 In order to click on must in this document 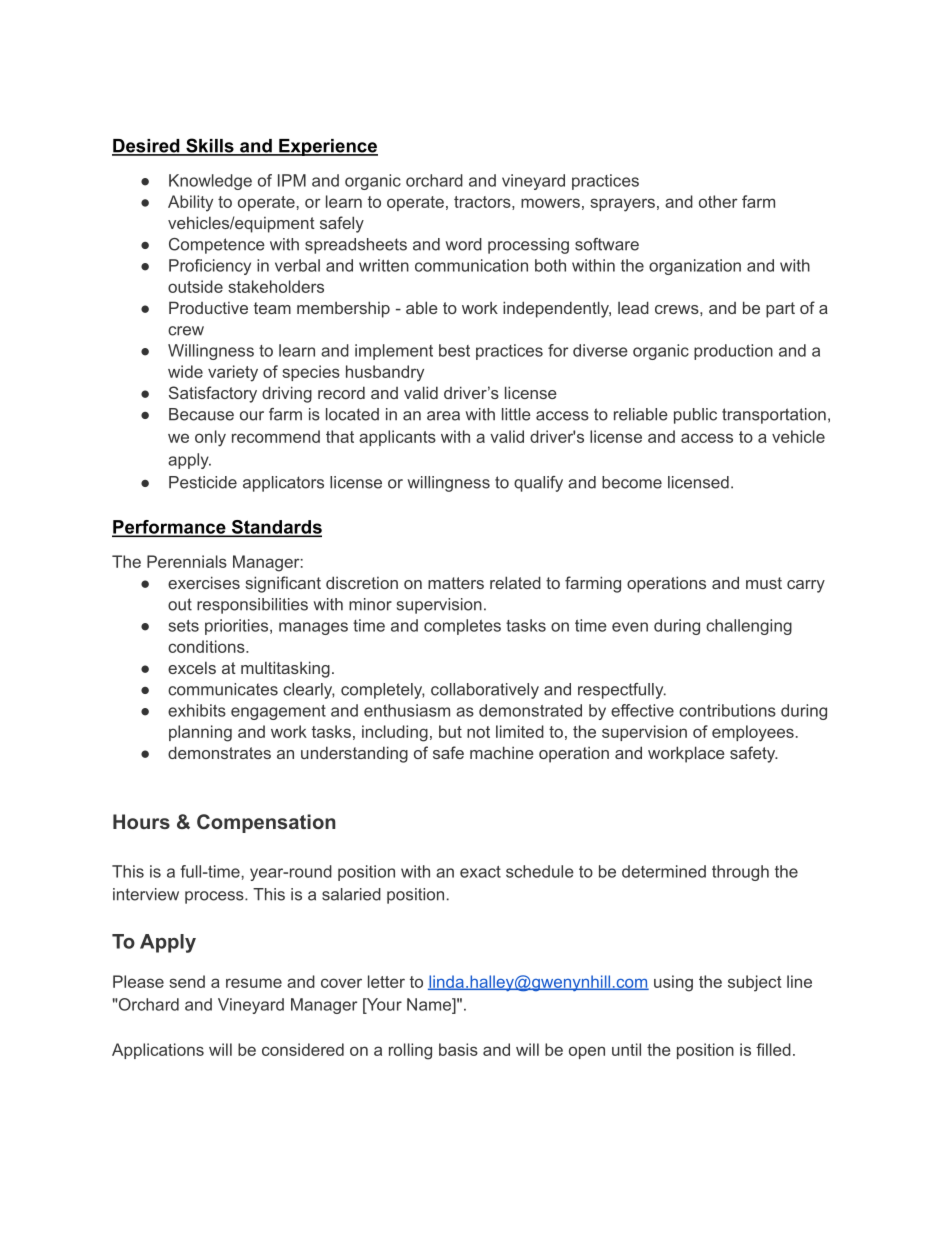, I will do `click(764, 583)`.
